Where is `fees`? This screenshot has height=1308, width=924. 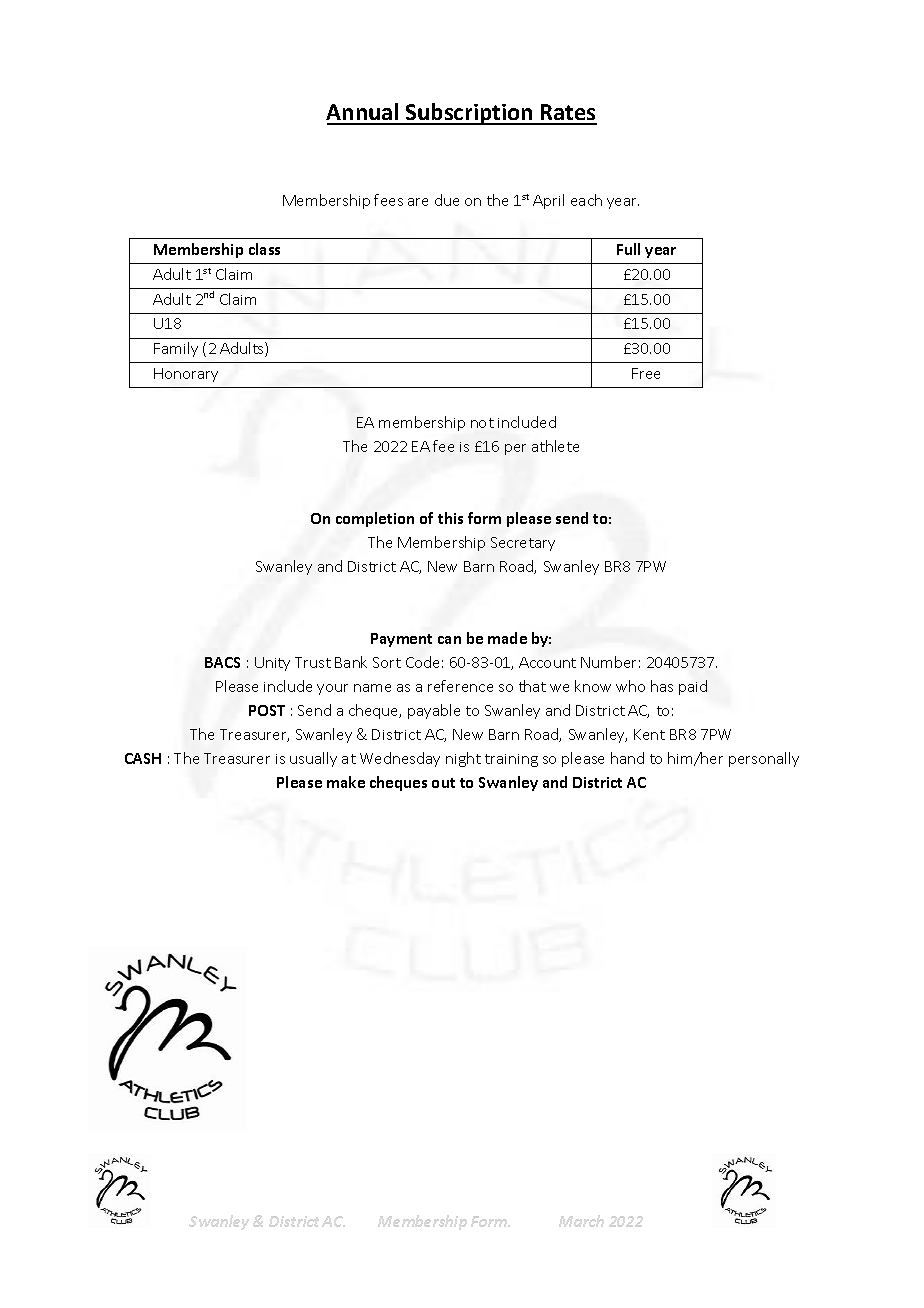
fees is located at coordinates (388, 200).
